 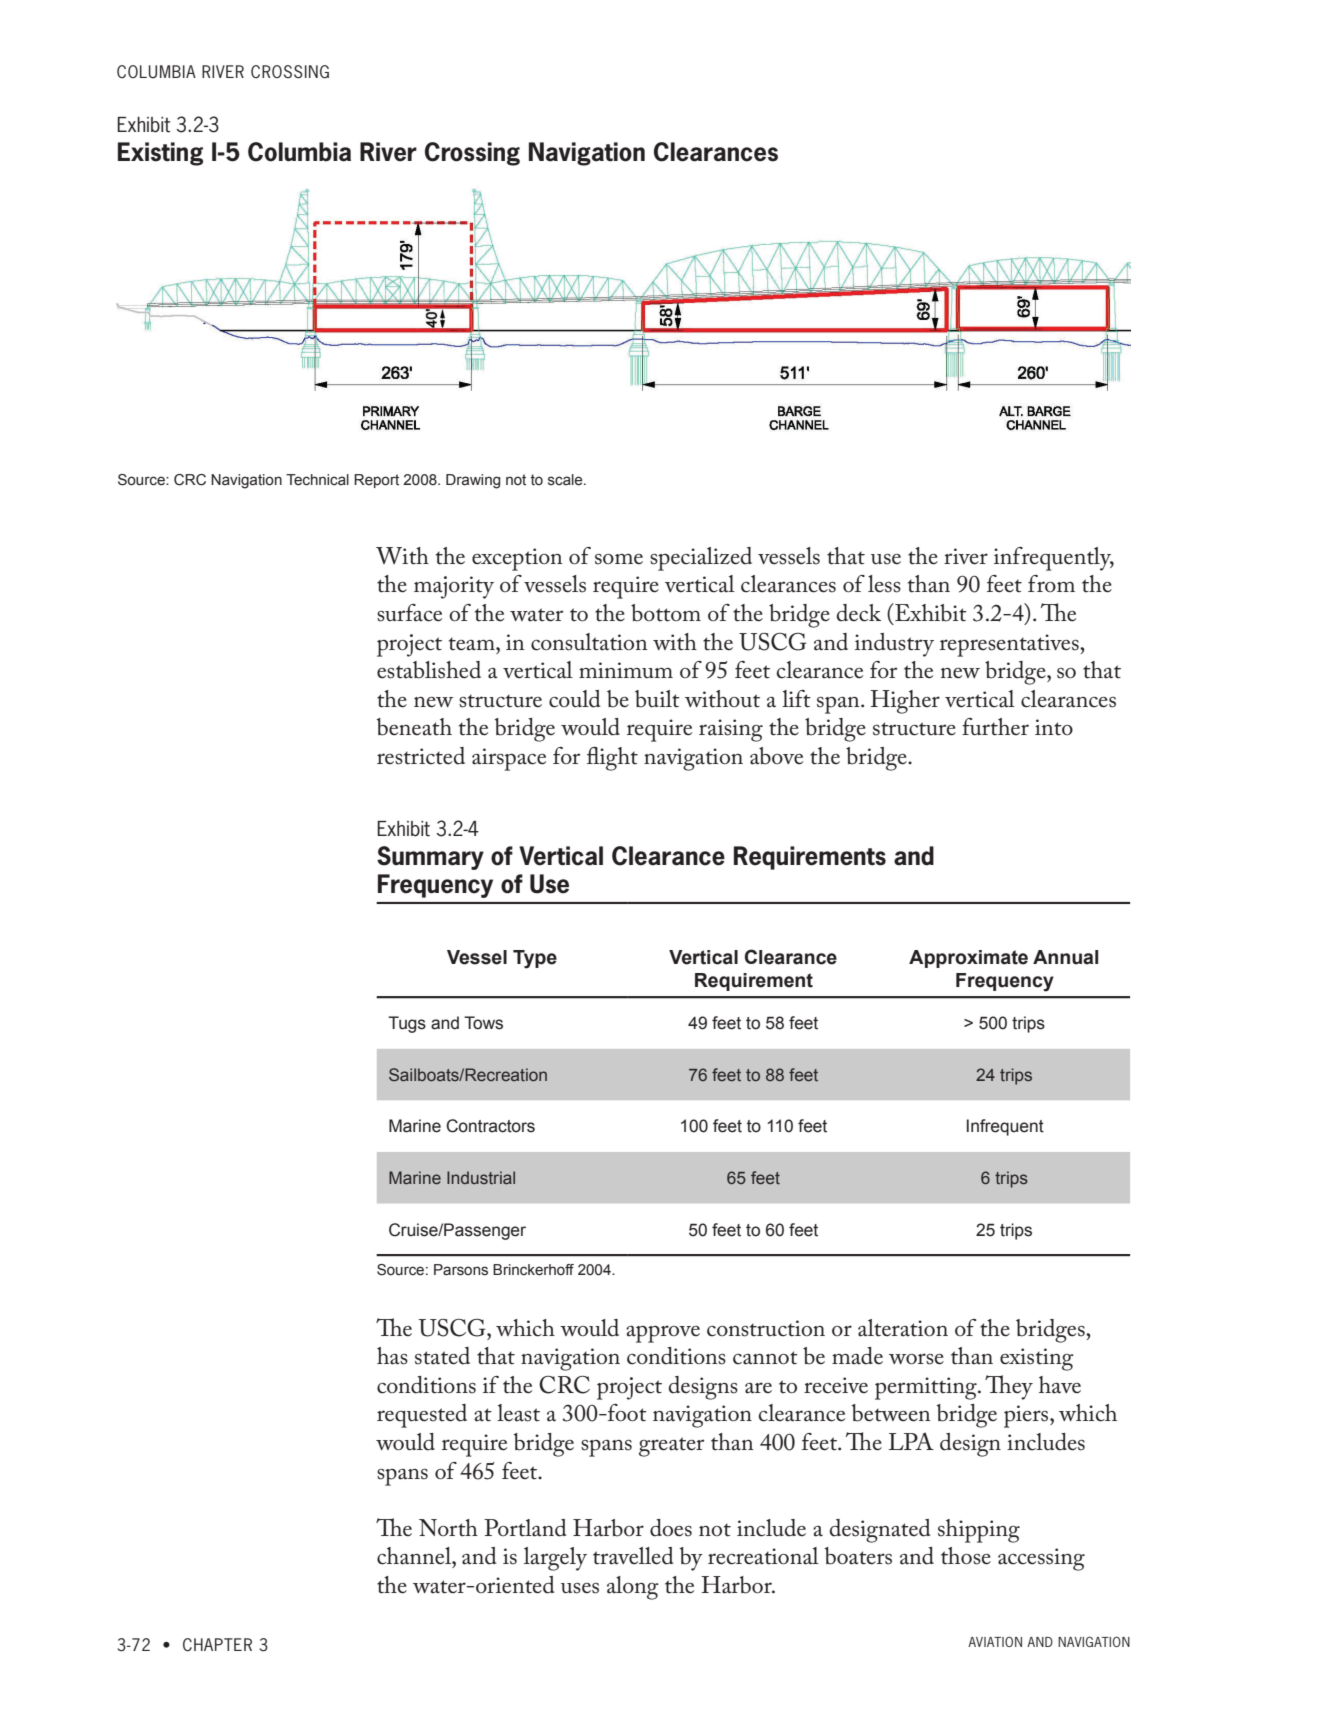 What do you see at coordinates (903, 1328) in the document?
I see `alteration` at bounding box center [903, 1328].
